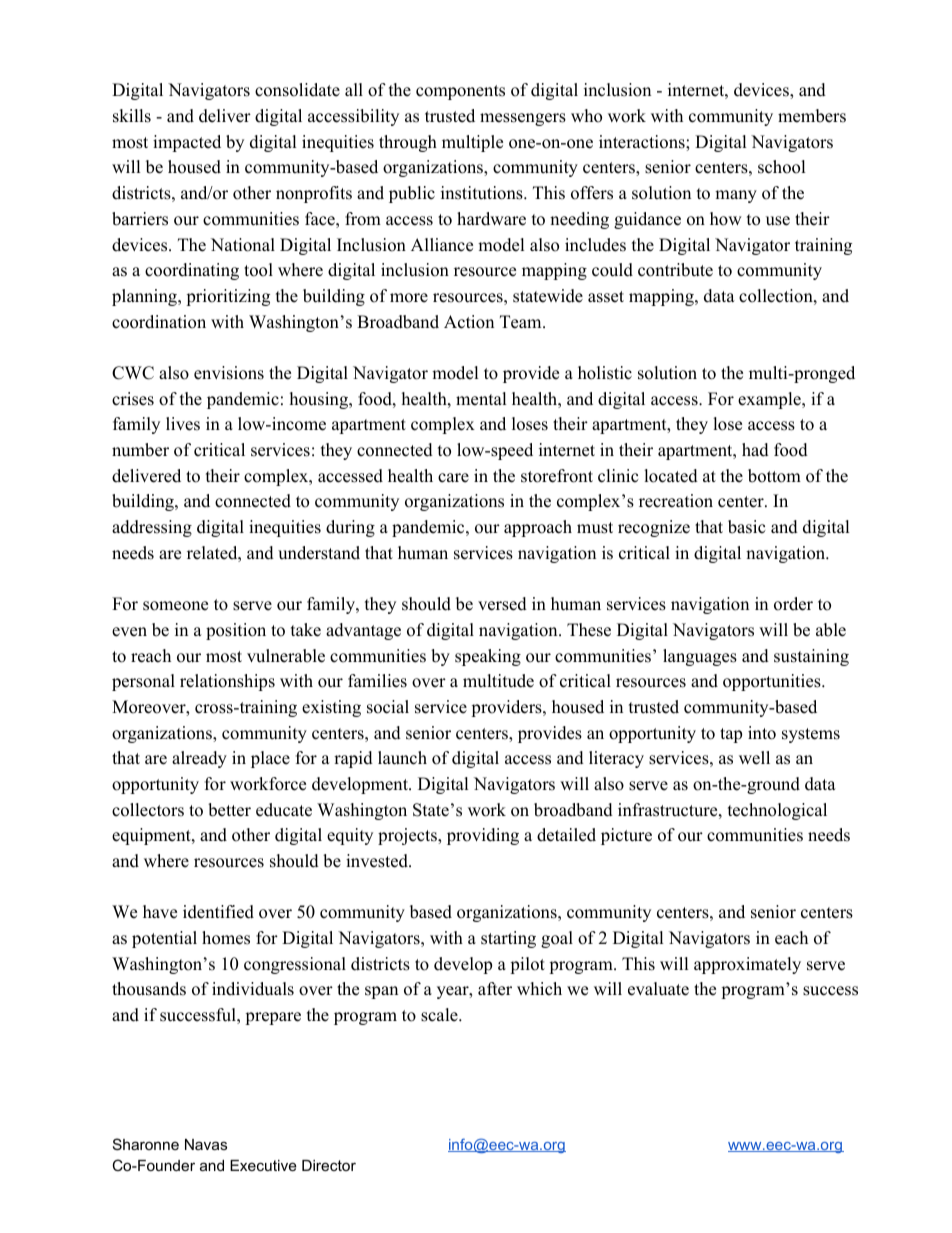 This page has width=952, height=1233. What do you see at coordinates (460, 92) in the page?
I see `components` at bounding box center [460, 92].
